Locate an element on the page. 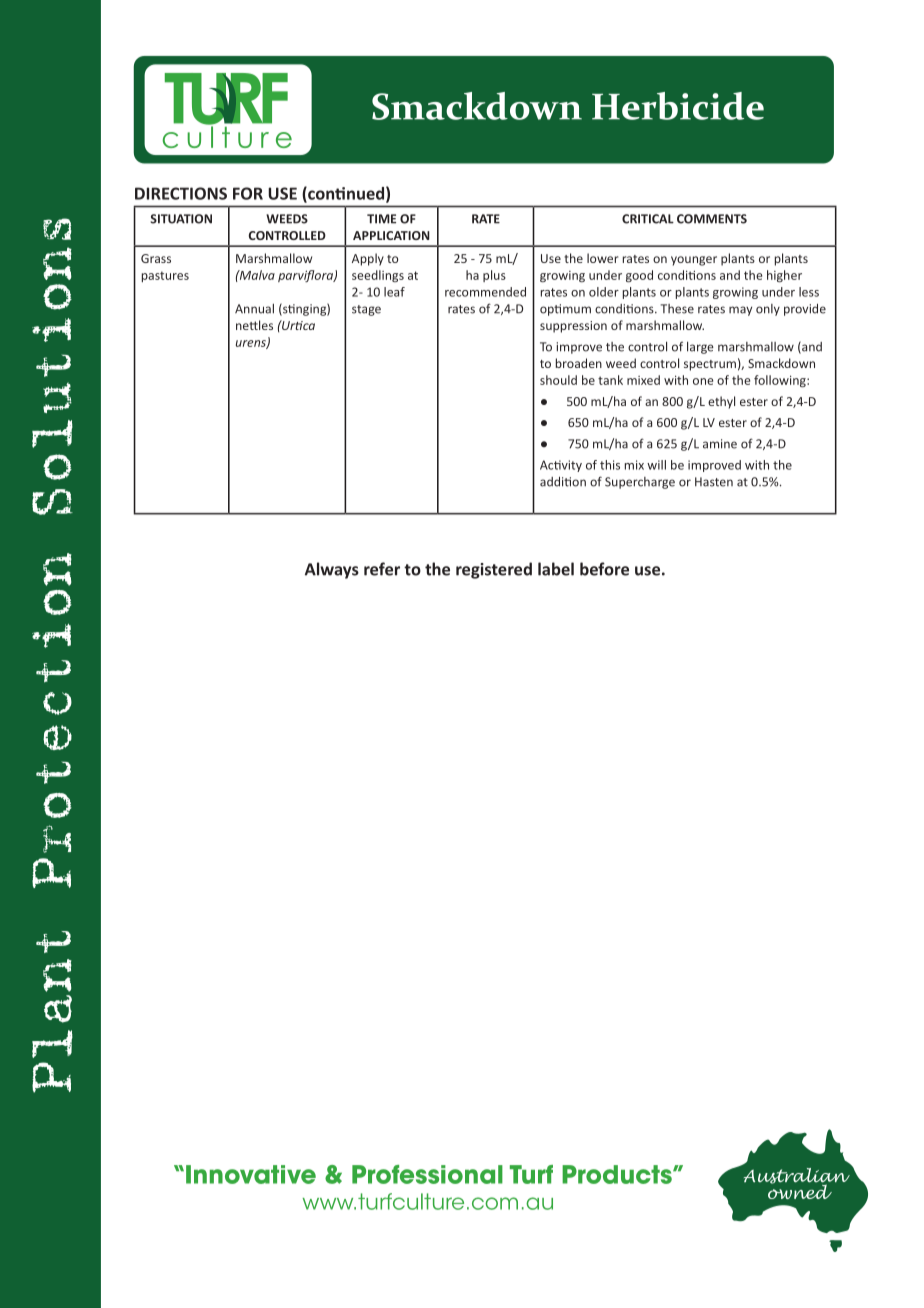 Image resolution: width=924 pixels, height=1308 pixels. ethyl is located at coordinates (721, 402).
